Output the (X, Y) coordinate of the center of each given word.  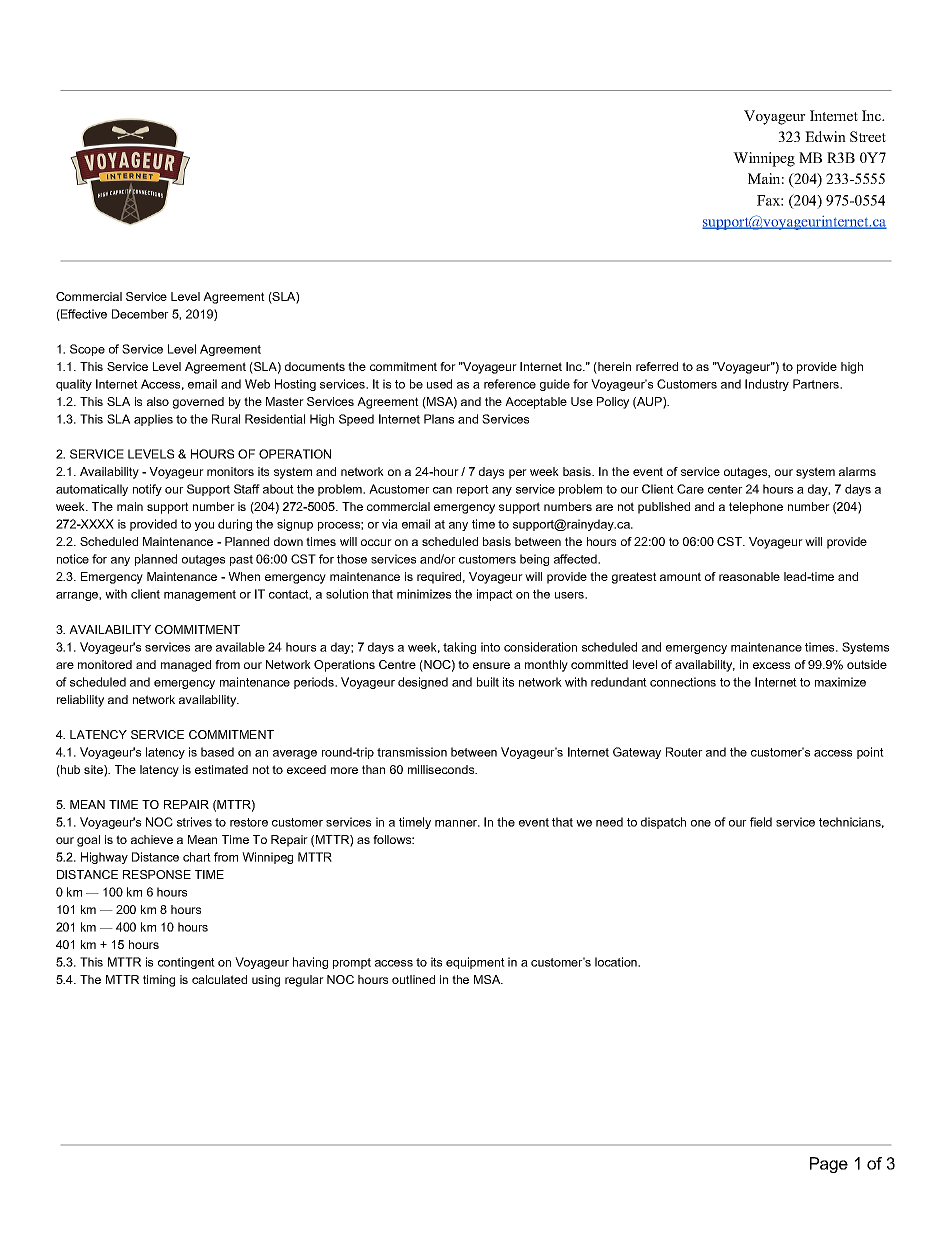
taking (459, 648)
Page (829, 1165)
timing (159, 981)
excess (771, 665)
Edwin (825, 136)
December (140, 314)
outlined (413, 979)
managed (186, 666)
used (439, 384)
